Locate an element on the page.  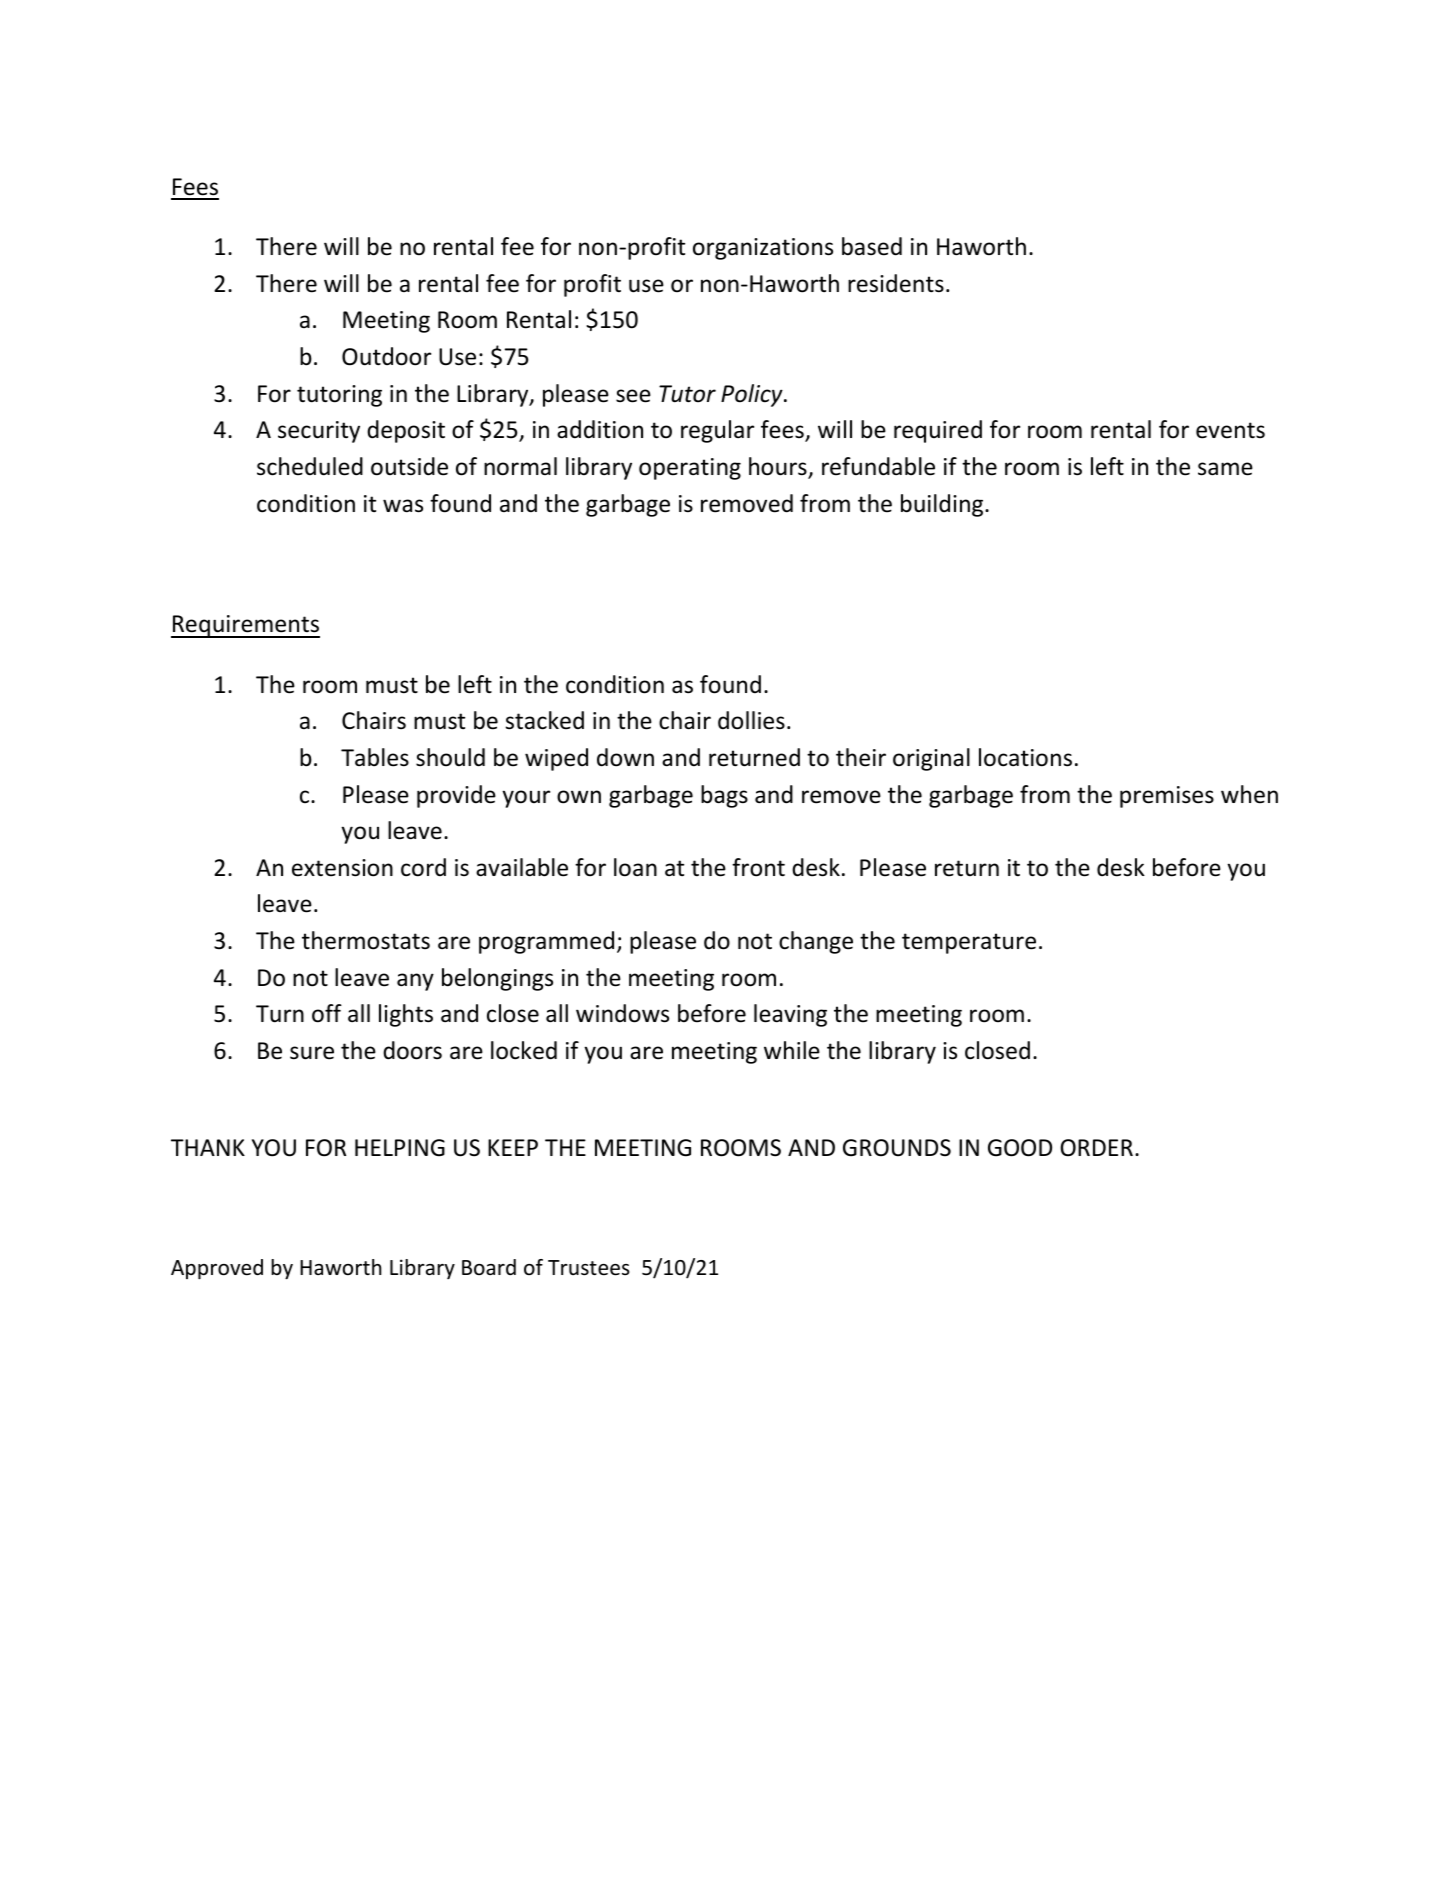
Outdoor is located at coordinates (386, 356).
